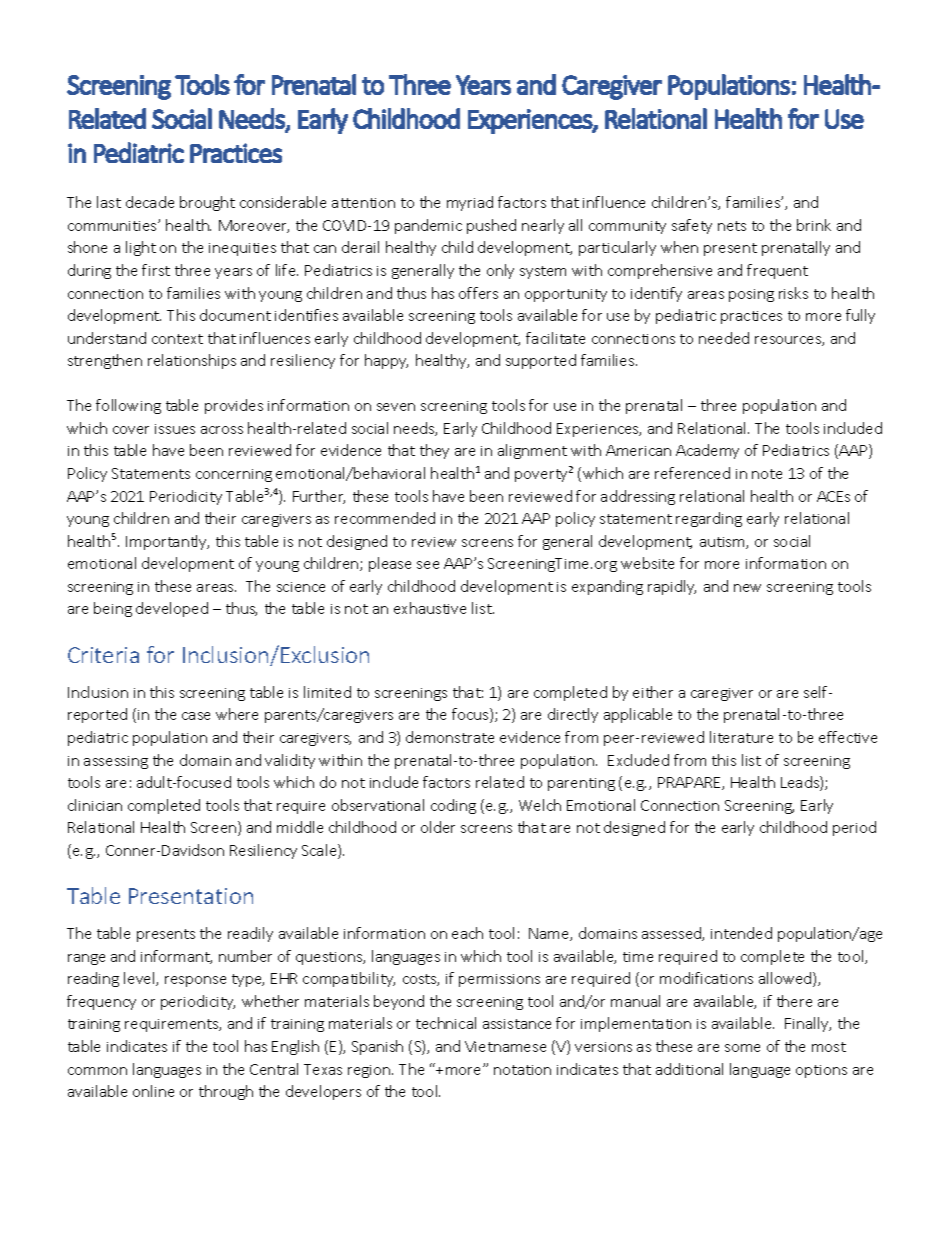 Image resolution: width=952 pixels, height=1233 pixels. Describe the element at coordinates (141, 248) in the screenshot. I see `light` at that location.
